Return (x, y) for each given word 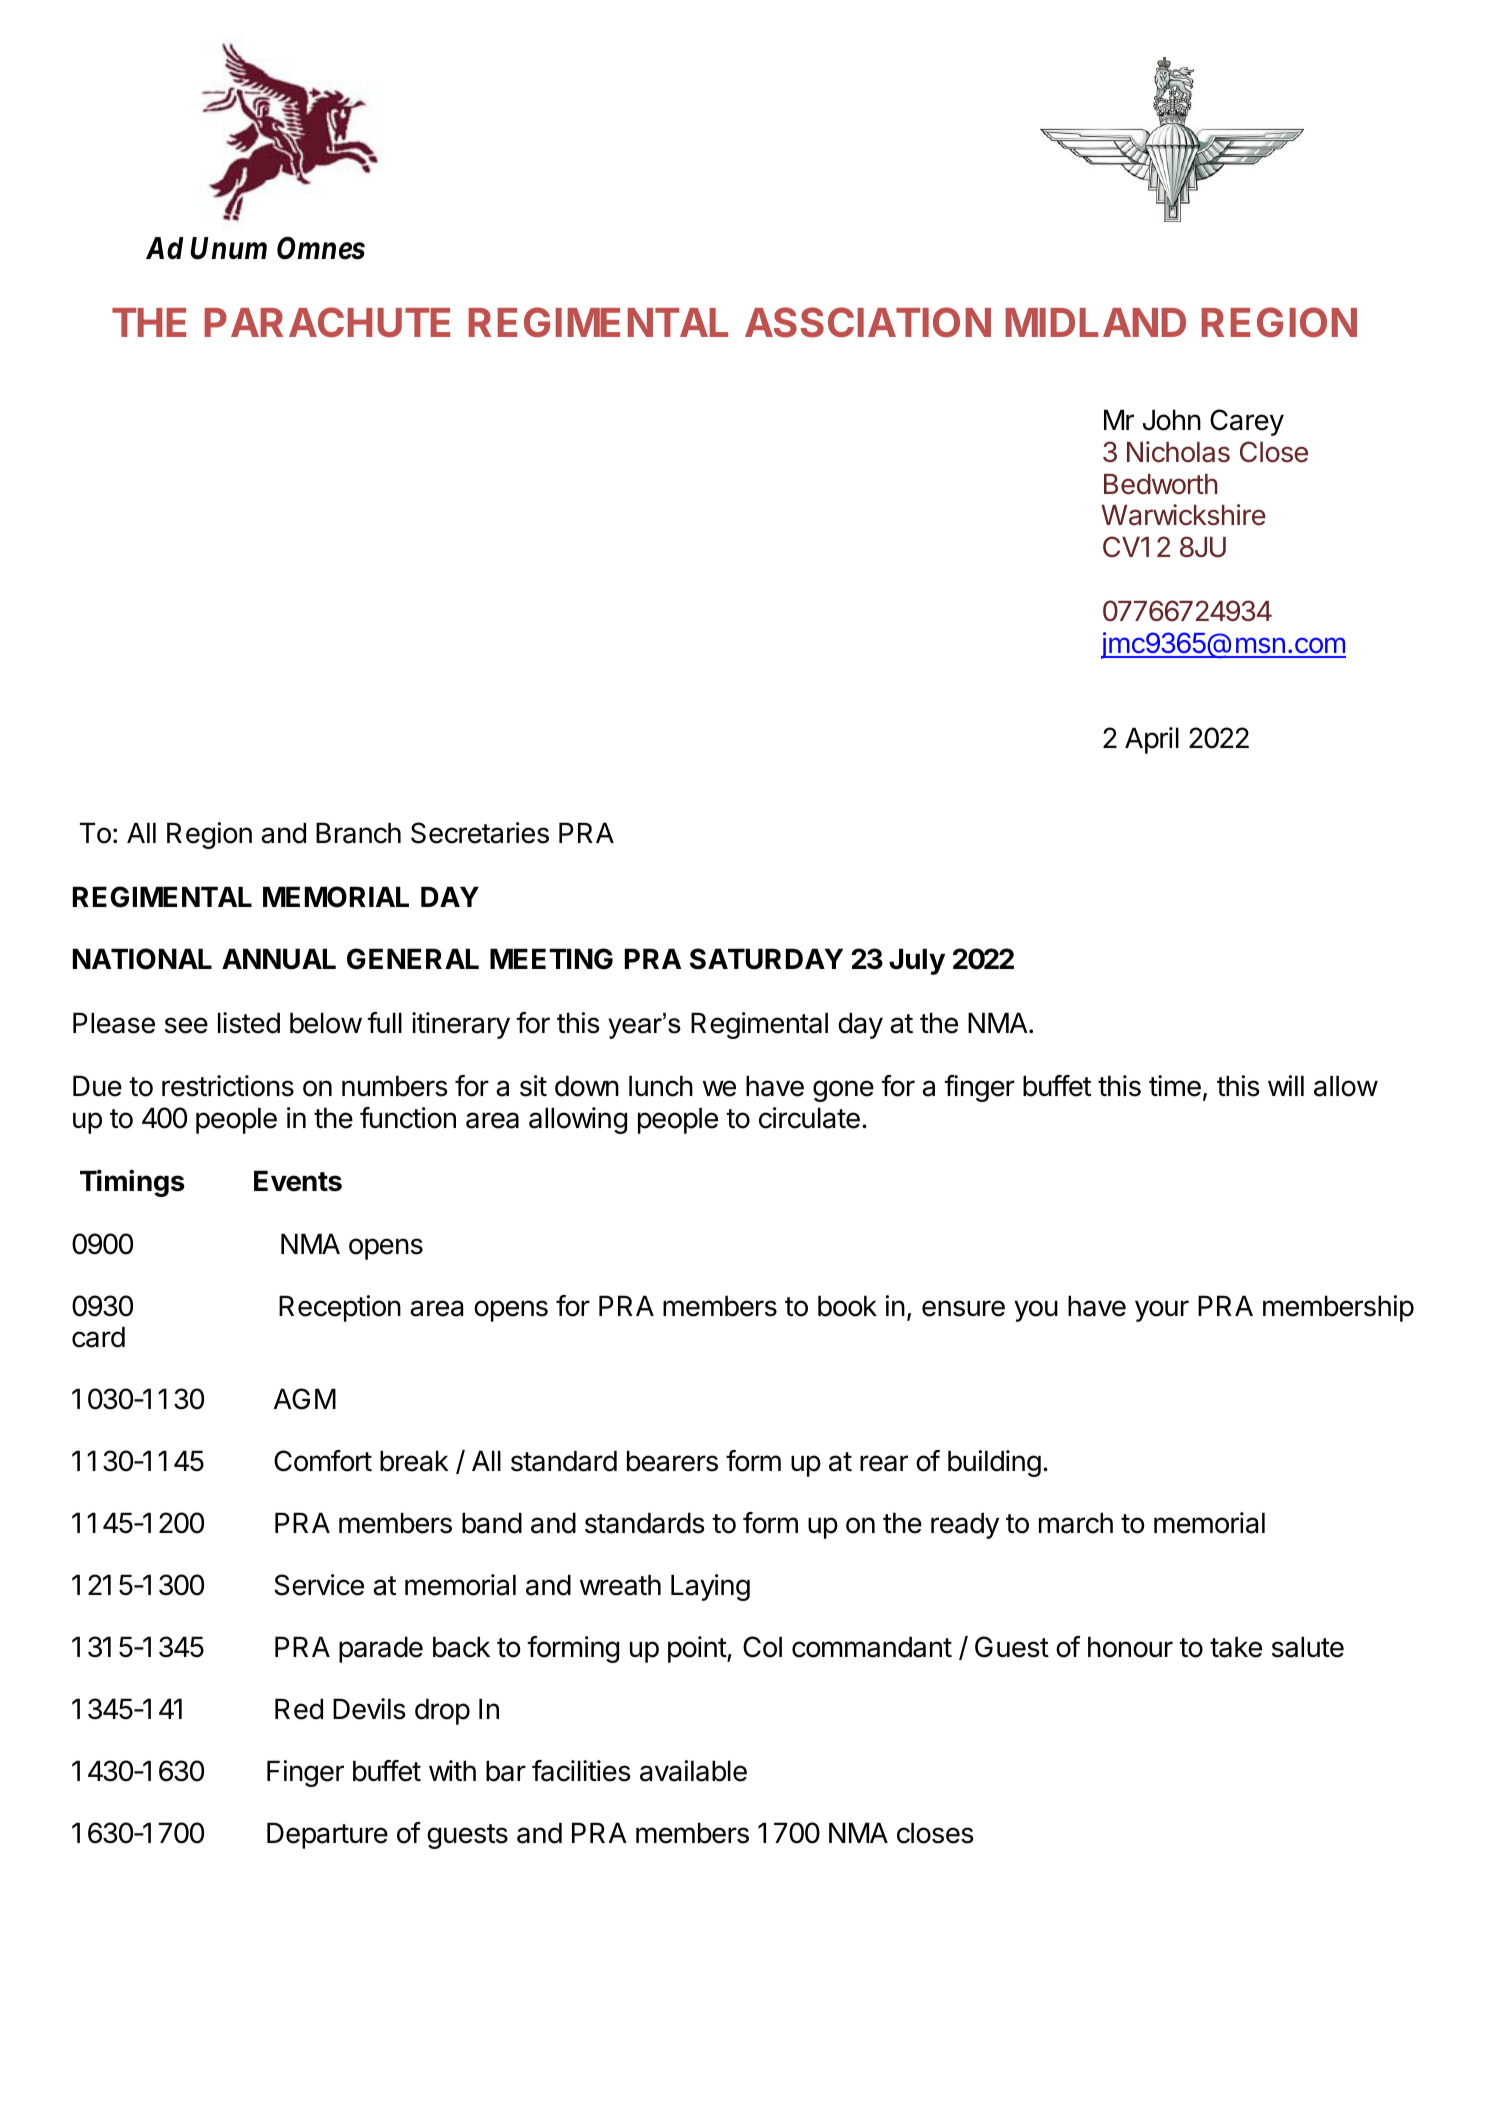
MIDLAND (1096, 322)
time (1175, 1086)
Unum (228, 248)
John (1172, 420)
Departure (327, 1835)
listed (249, 1023)
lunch (661, 1086)
